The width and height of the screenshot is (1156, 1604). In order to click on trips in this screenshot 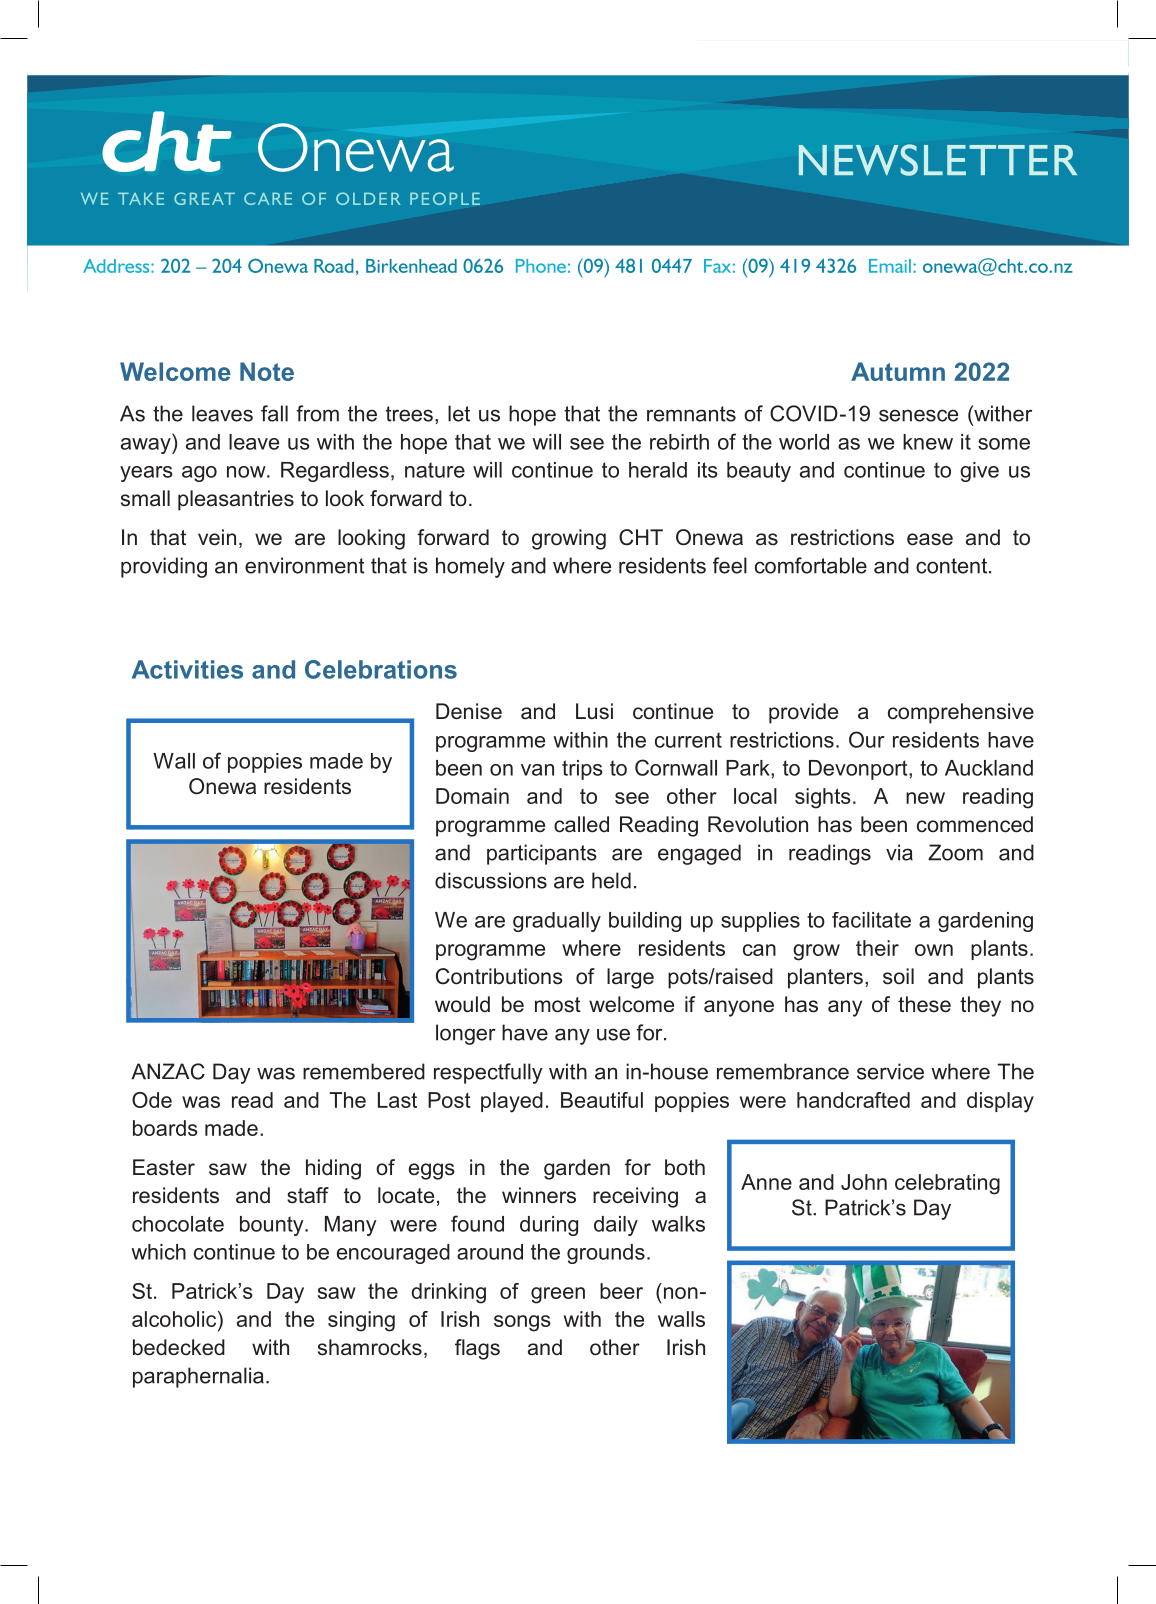, I will do `click(582, 770)`.
